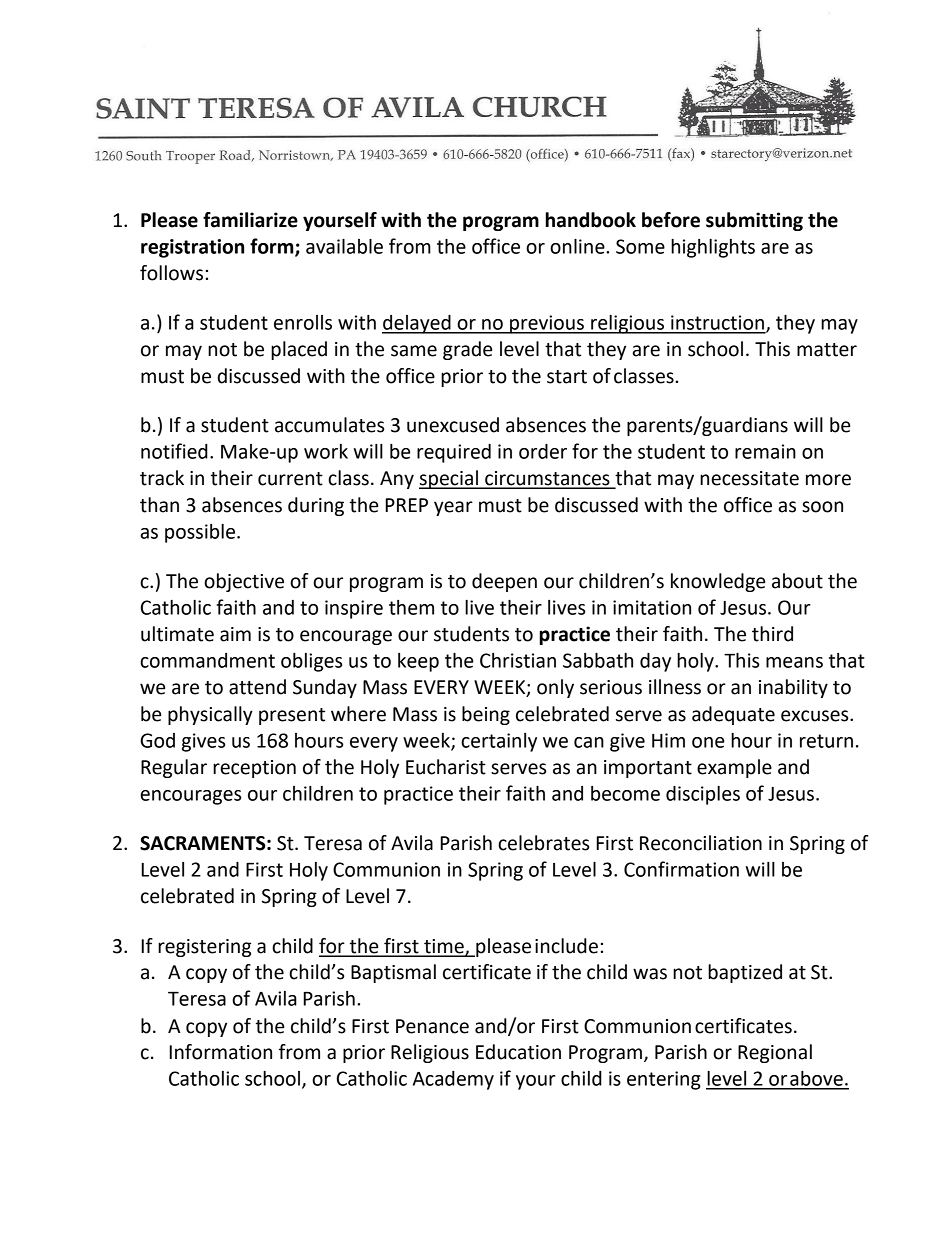 Image resolution: width=952 pixels, height=1233 pixels. I want to click on remain, so click(765, 451).
